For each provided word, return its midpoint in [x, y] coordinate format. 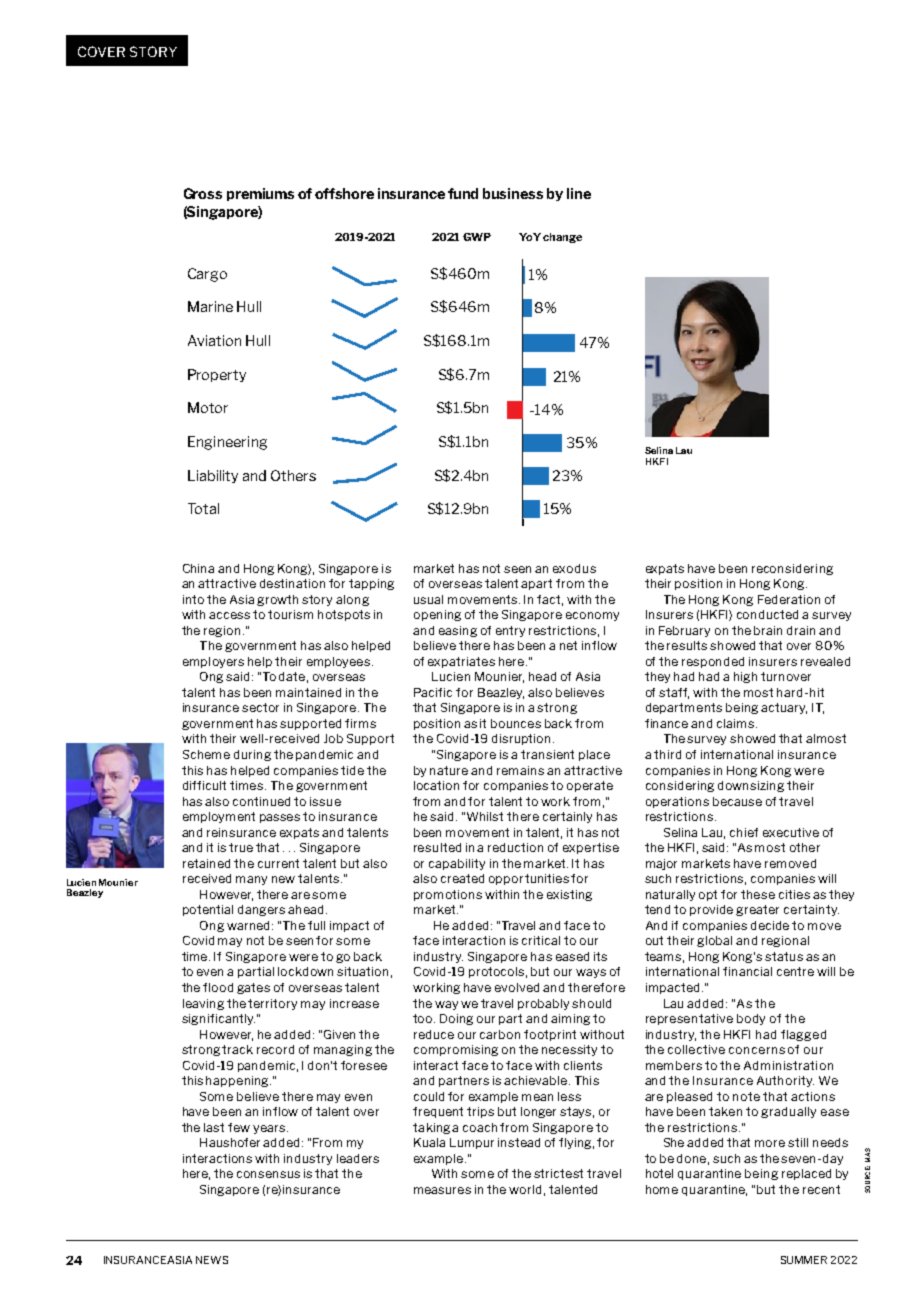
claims [737, 723]
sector [260, 707]
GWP [477, 237]
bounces [516, 723]
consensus [268, 1174]
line [579, 193]
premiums [260, 194]
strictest [558, 1173]
